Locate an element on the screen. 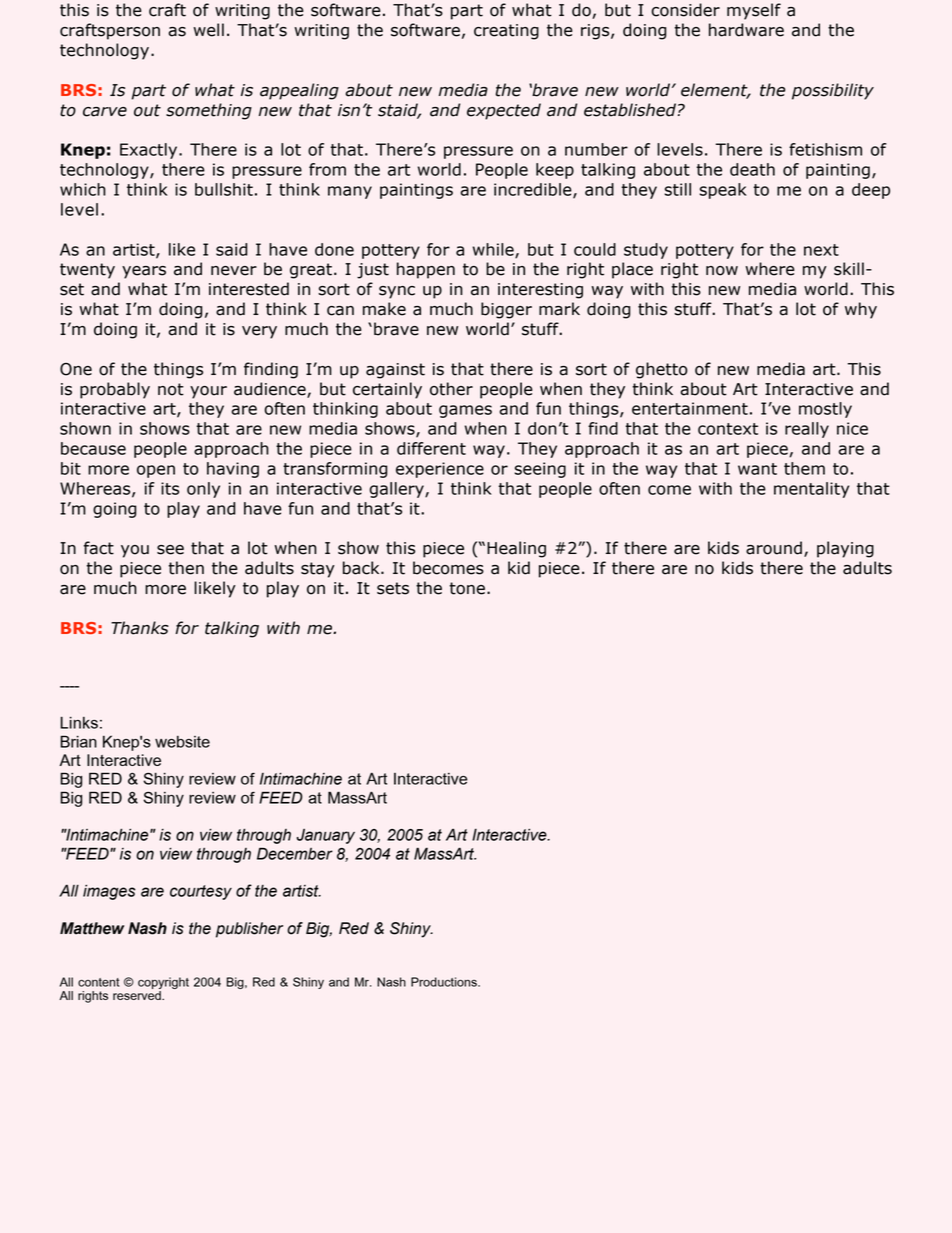 This screenshot has width=952, height=1233. January is located at coordinates (326, 836).
